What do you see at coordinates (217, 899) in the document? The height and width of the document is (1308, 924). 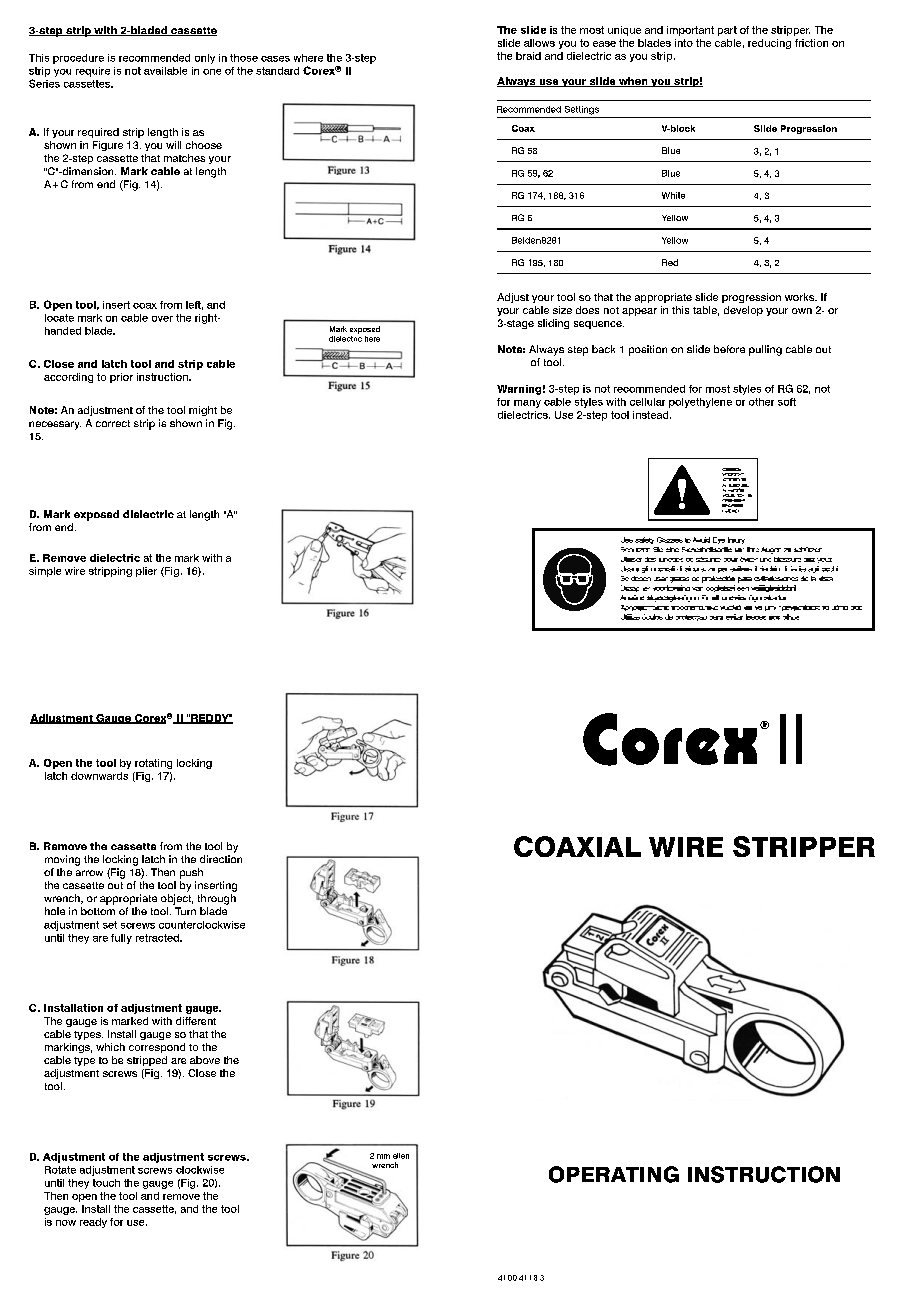 I see `through` at bounding box center [217, 899].
